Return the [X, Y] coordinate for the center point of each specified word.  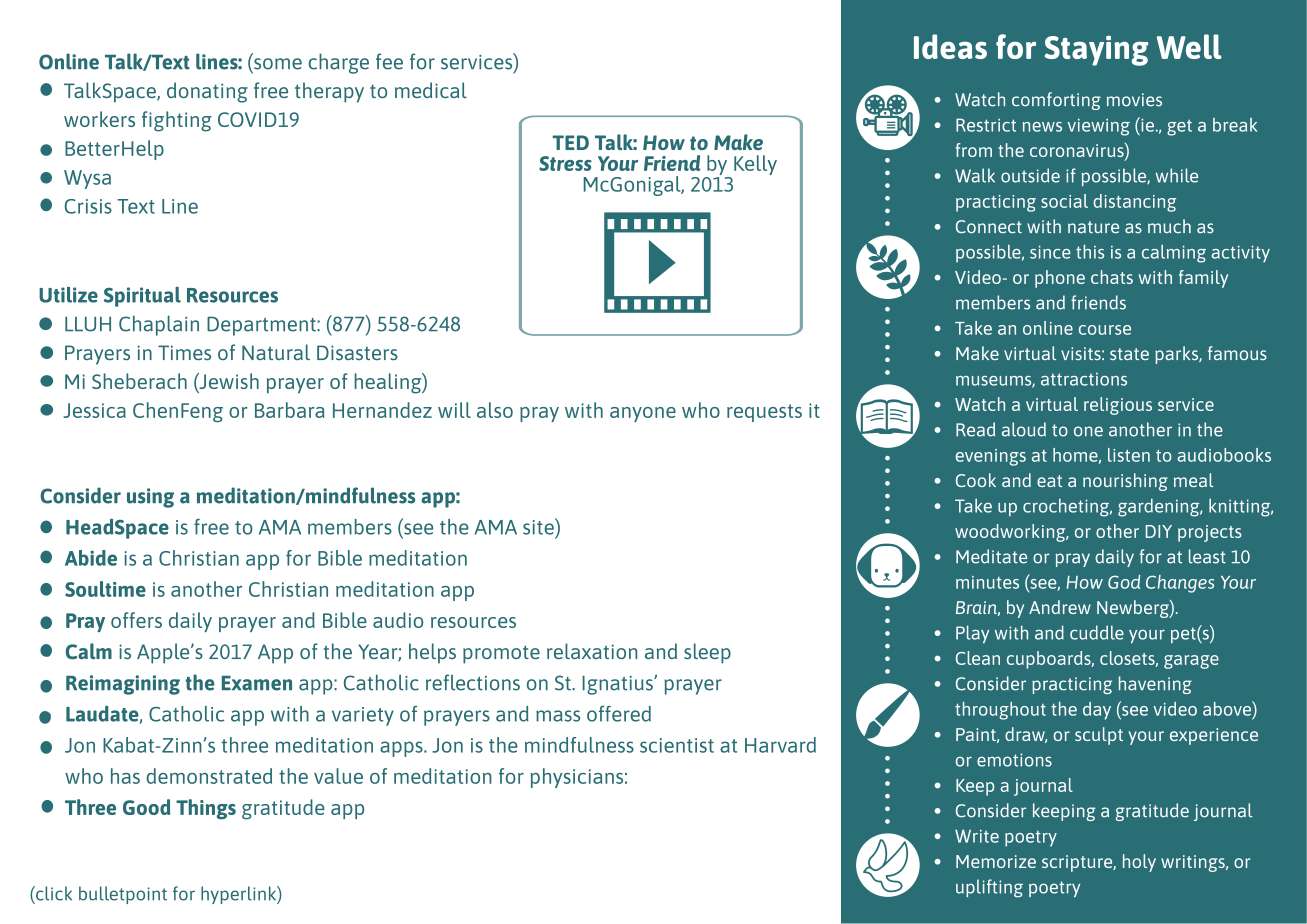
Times [184, 353]
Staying [1096, 51]
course [1105, 330]
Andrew [1060, 607]
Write [977, 836]
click [53, 893]
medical [431, 90]
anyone [643, 414]
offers [136, 620]
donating [207, 92]
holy [1139, 863]
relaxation [592, 651]
